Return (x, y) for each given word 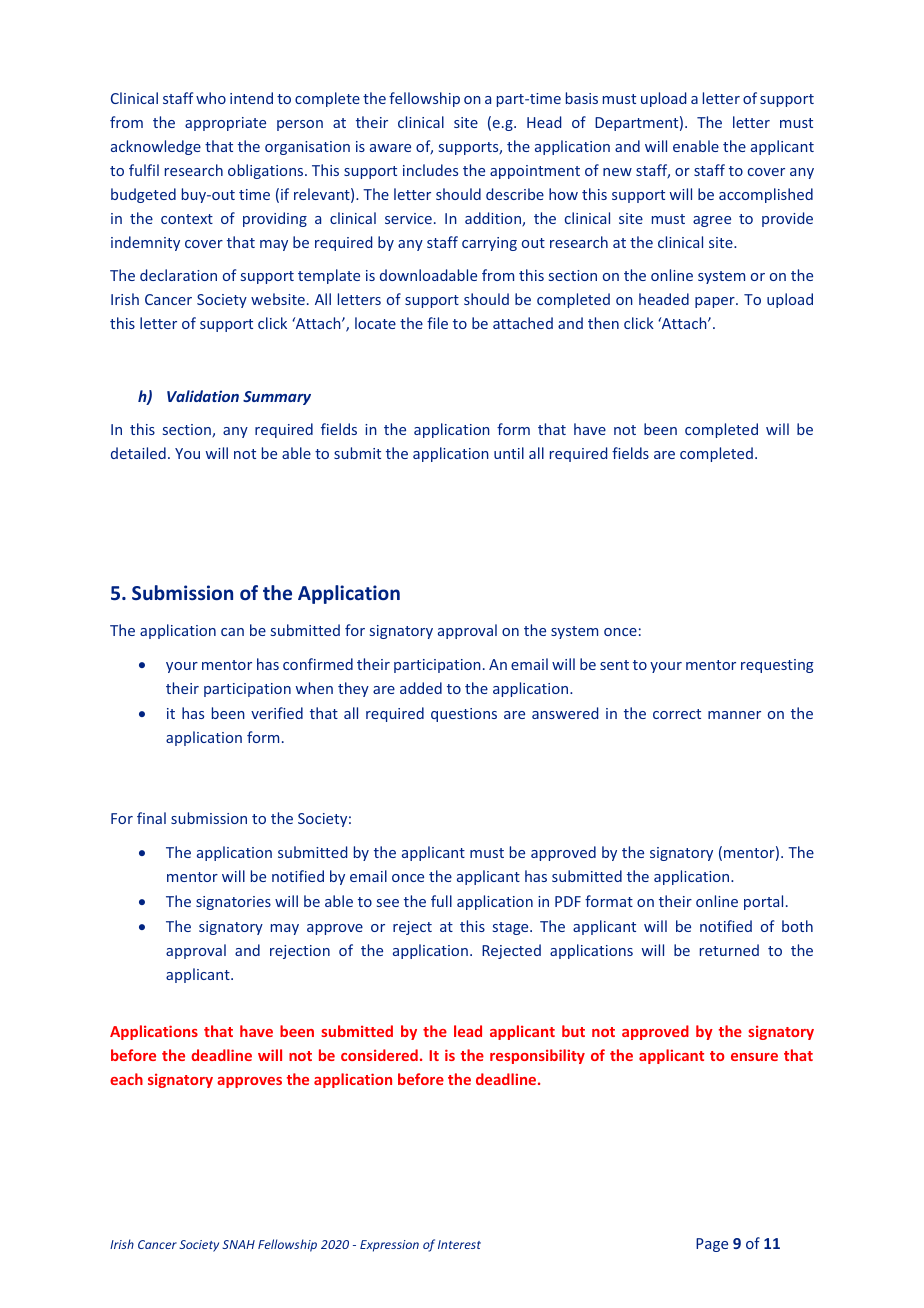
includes (430, 170)
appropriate (225, 124)
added (421, 688)
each (126, 1079)
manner (734, 715)
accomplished (766, 195)
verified (277, 713)
